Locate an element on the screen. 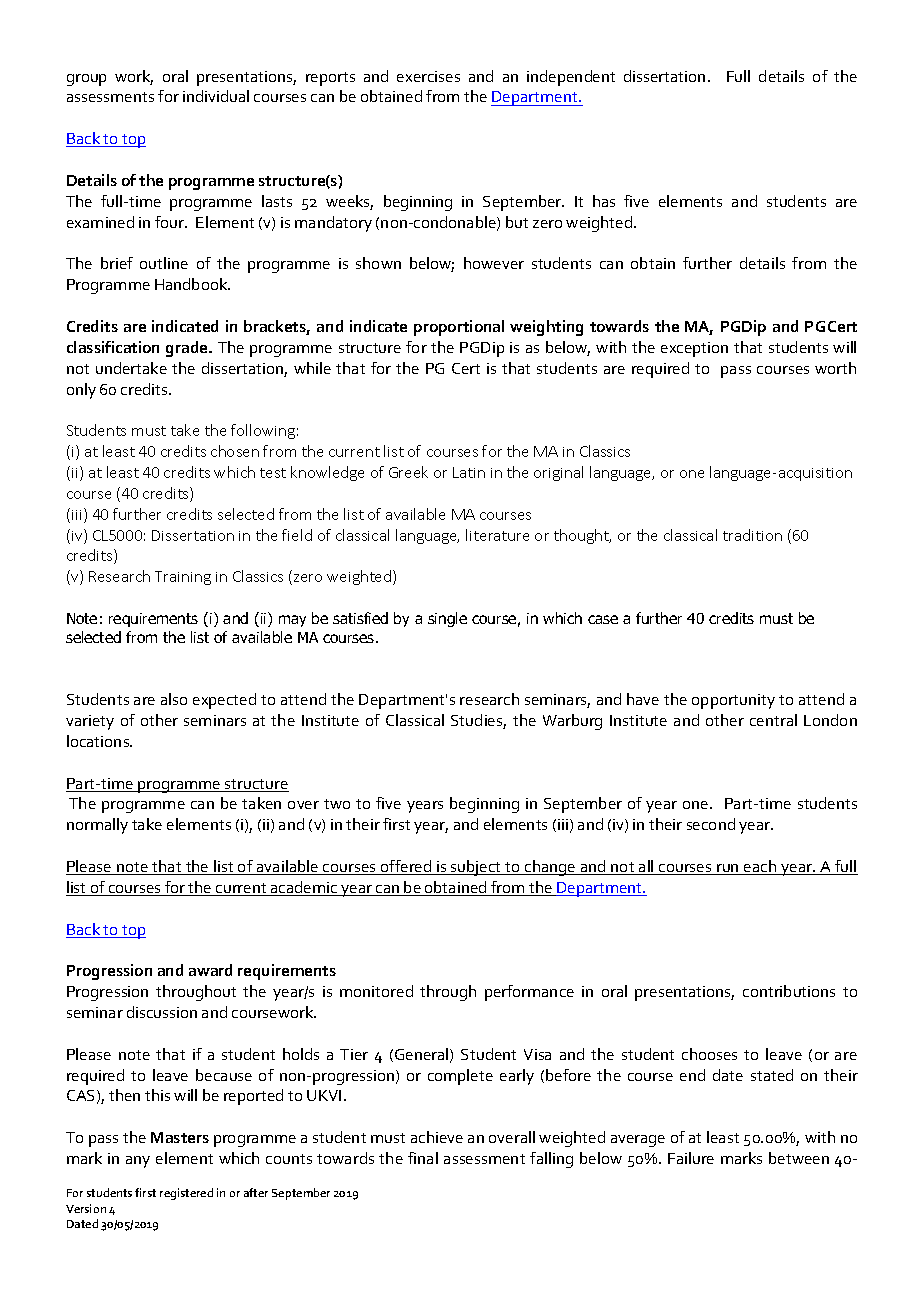  single is located at coordinates (447, 619).
